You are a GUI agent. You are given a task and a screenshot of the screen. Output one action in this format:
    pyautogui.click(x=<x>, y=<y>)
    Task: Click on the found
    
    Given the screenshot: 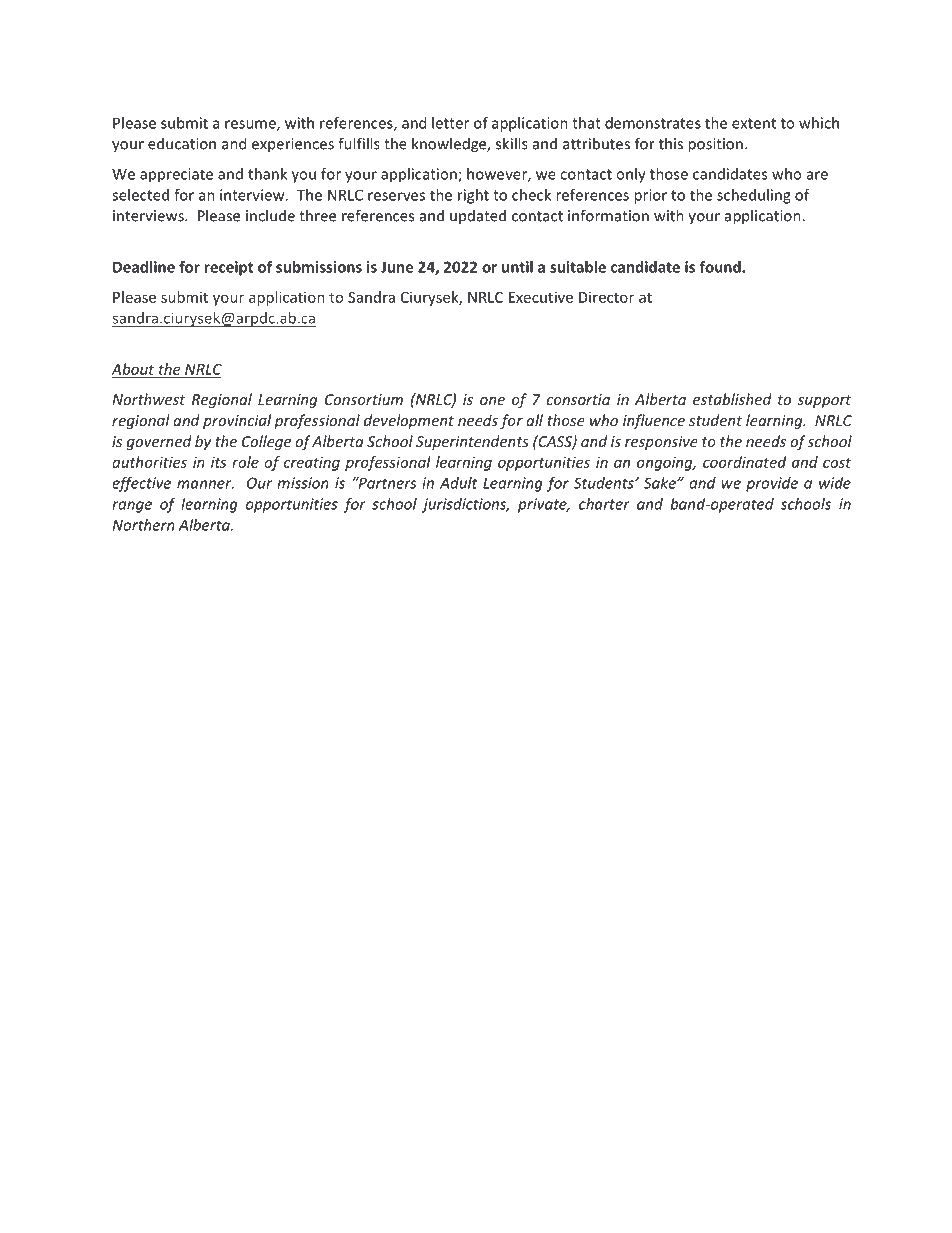 What is the action you would take?
    pyautogui.click(x=721, y=267)
